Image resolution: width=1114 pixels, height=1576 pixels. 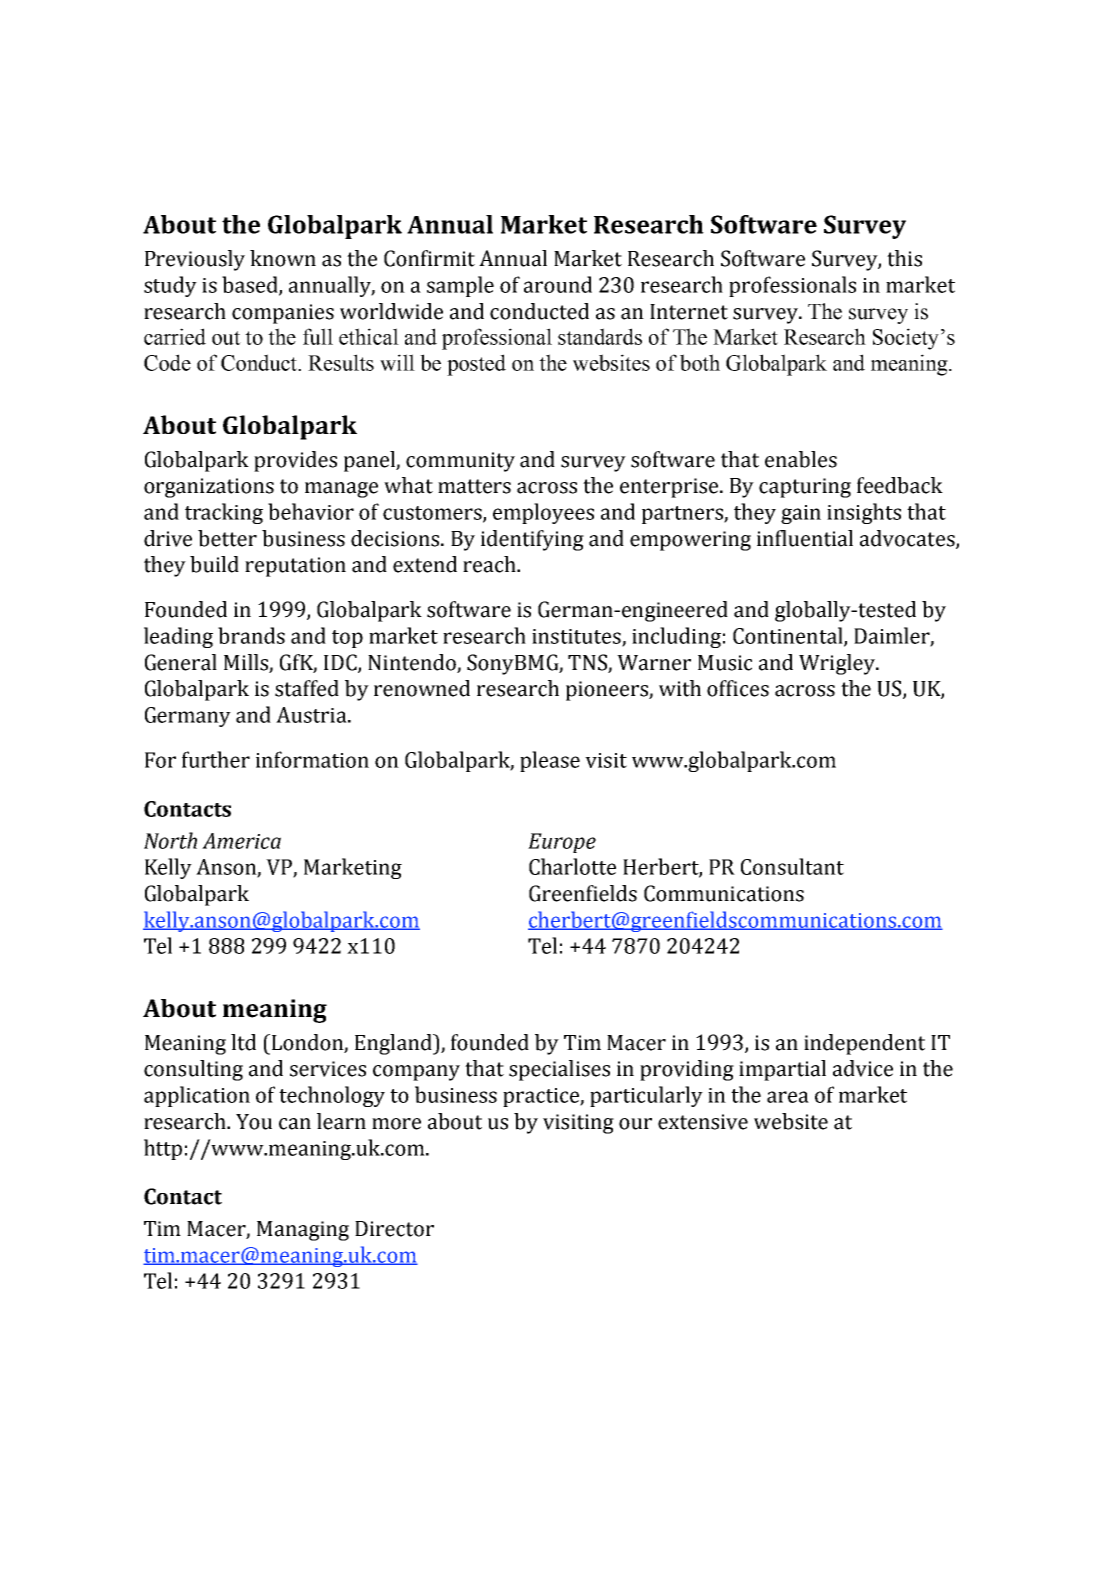 What do you see at coordinates (216, 759) in the screenshot?
I see `further` at bounding box center [216, 759].
